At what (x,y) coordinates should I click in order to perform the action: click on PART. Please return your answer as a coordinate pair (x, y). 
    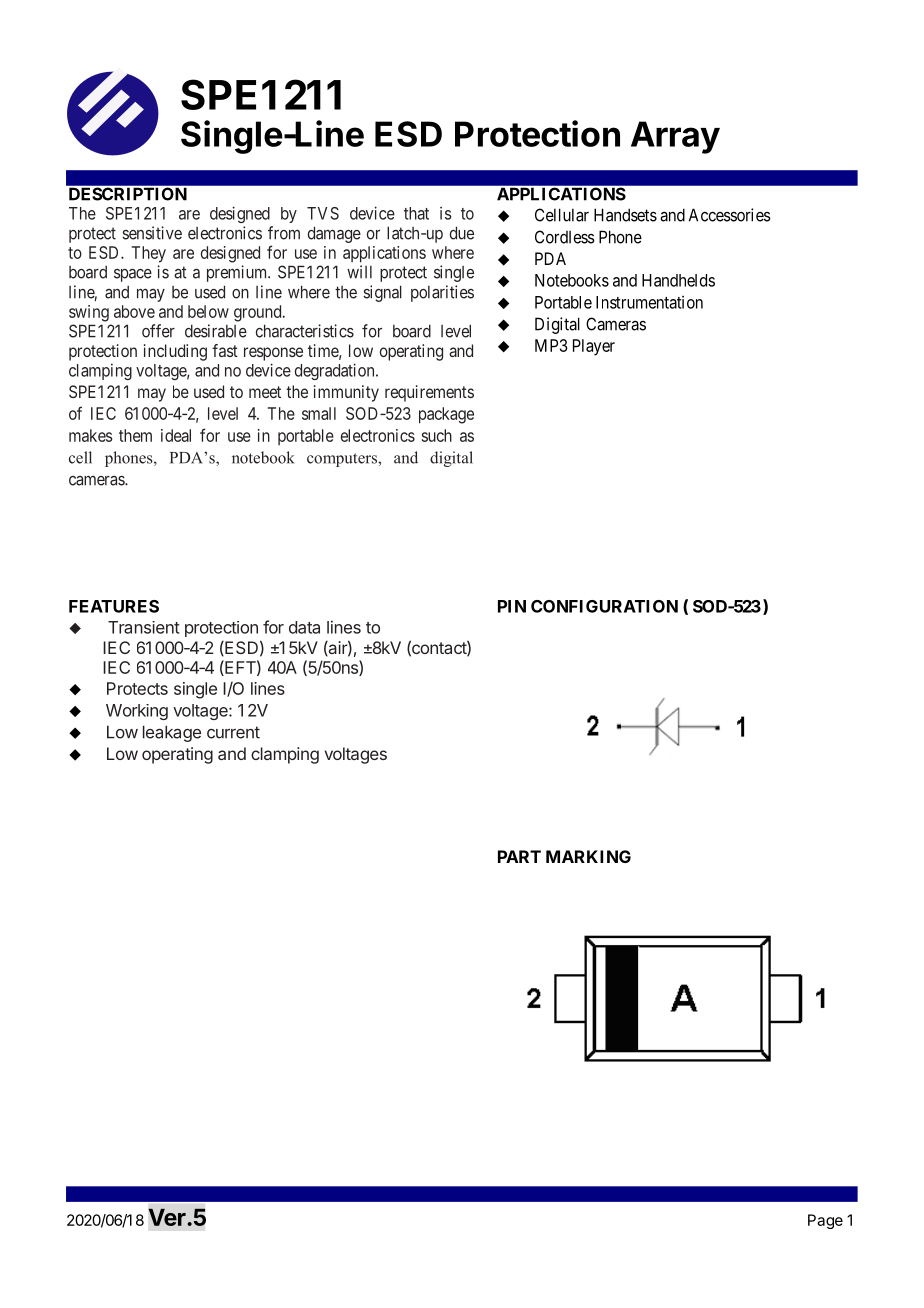
    Looking at the image, I should click on (519, 856).
